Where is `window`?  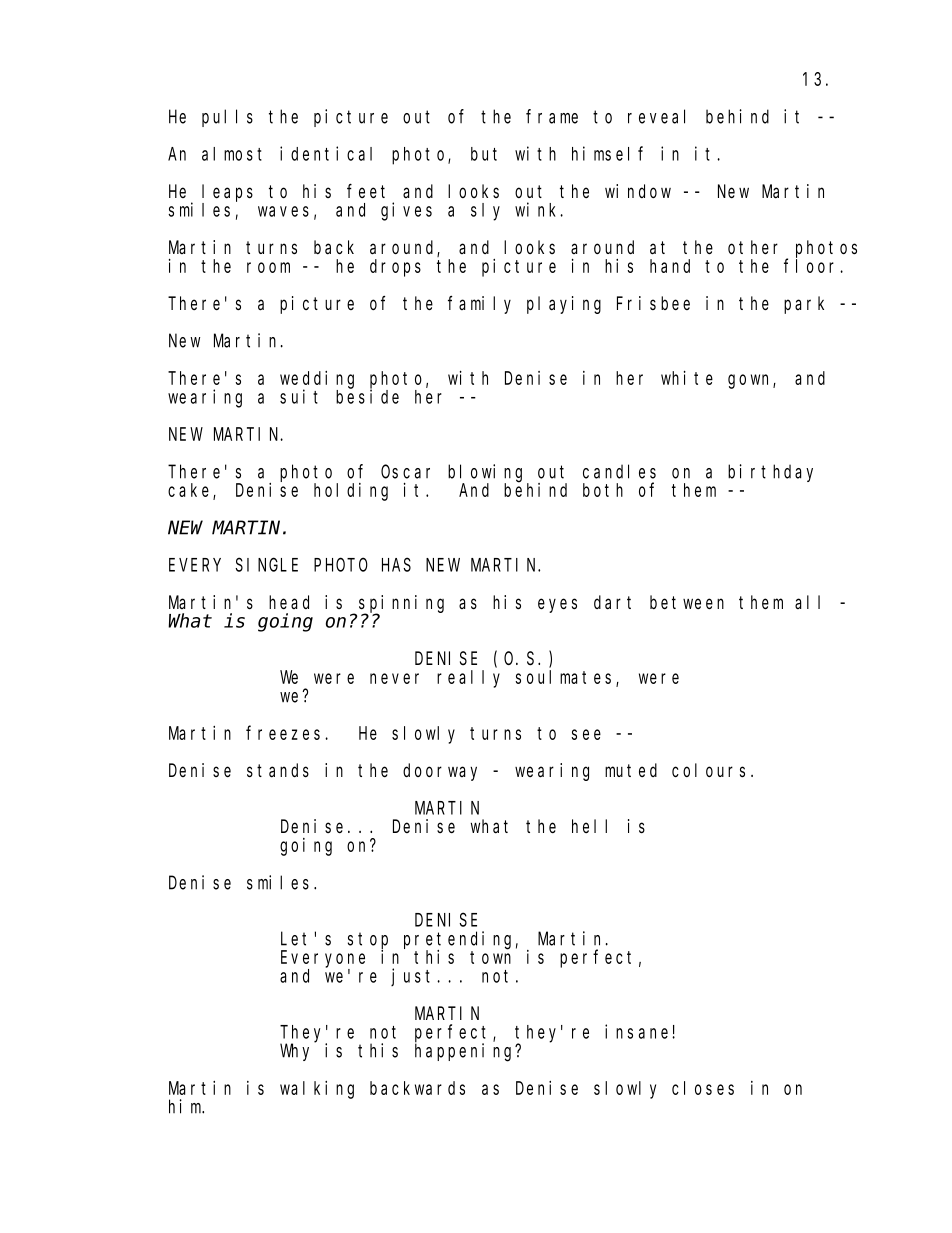
window is located at coordinates (638, 191).
